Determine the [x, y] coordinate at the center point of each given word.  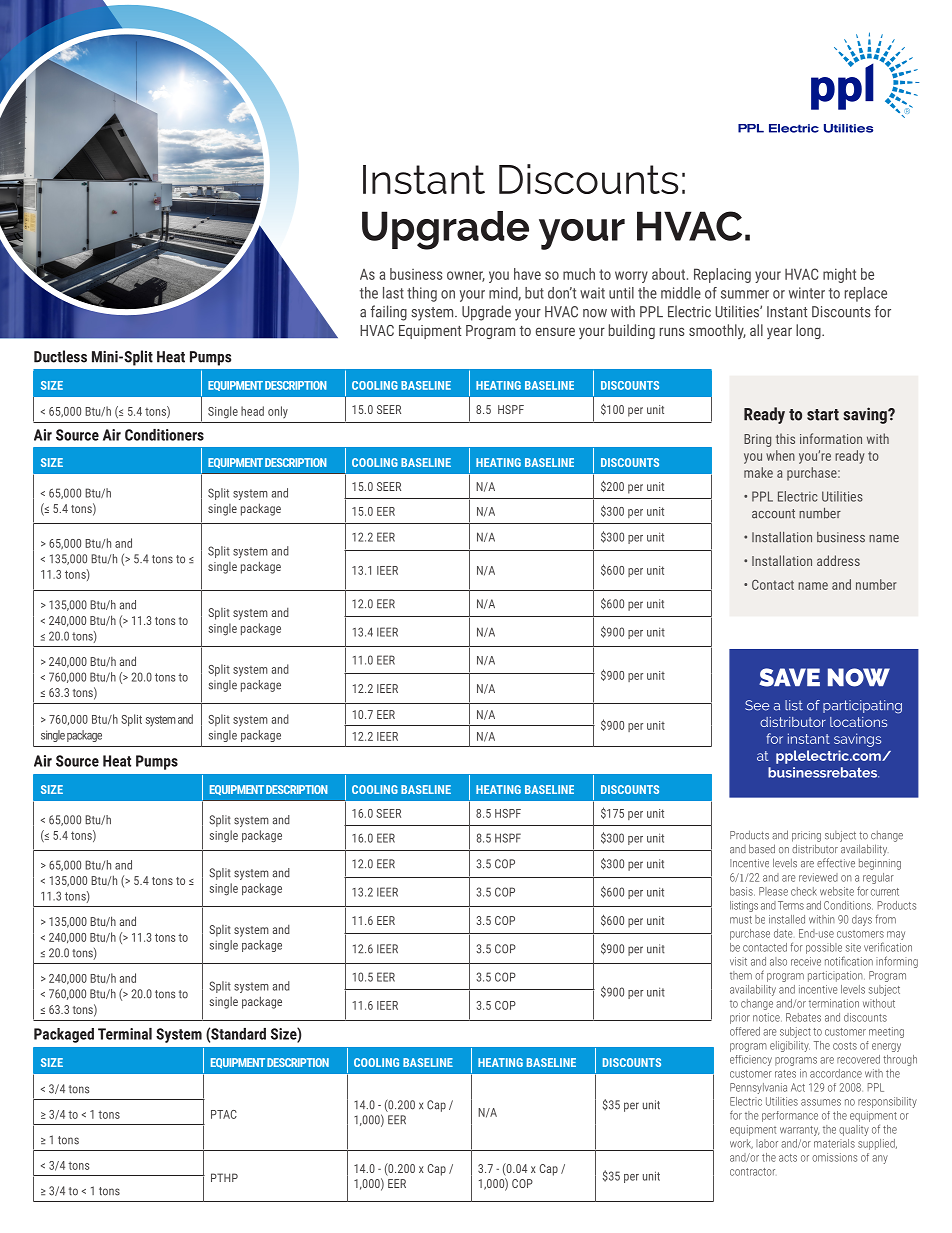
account [773, 514]
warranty [799, 1131]
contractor [752, 1172]
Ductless [60, 356]
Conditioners [164, 435]
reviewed [818, 877]
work [741, 1144]
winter [807, 293]
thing [422, 294]
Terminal [125, 1034]
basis [742, 891]
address [838, 560]
